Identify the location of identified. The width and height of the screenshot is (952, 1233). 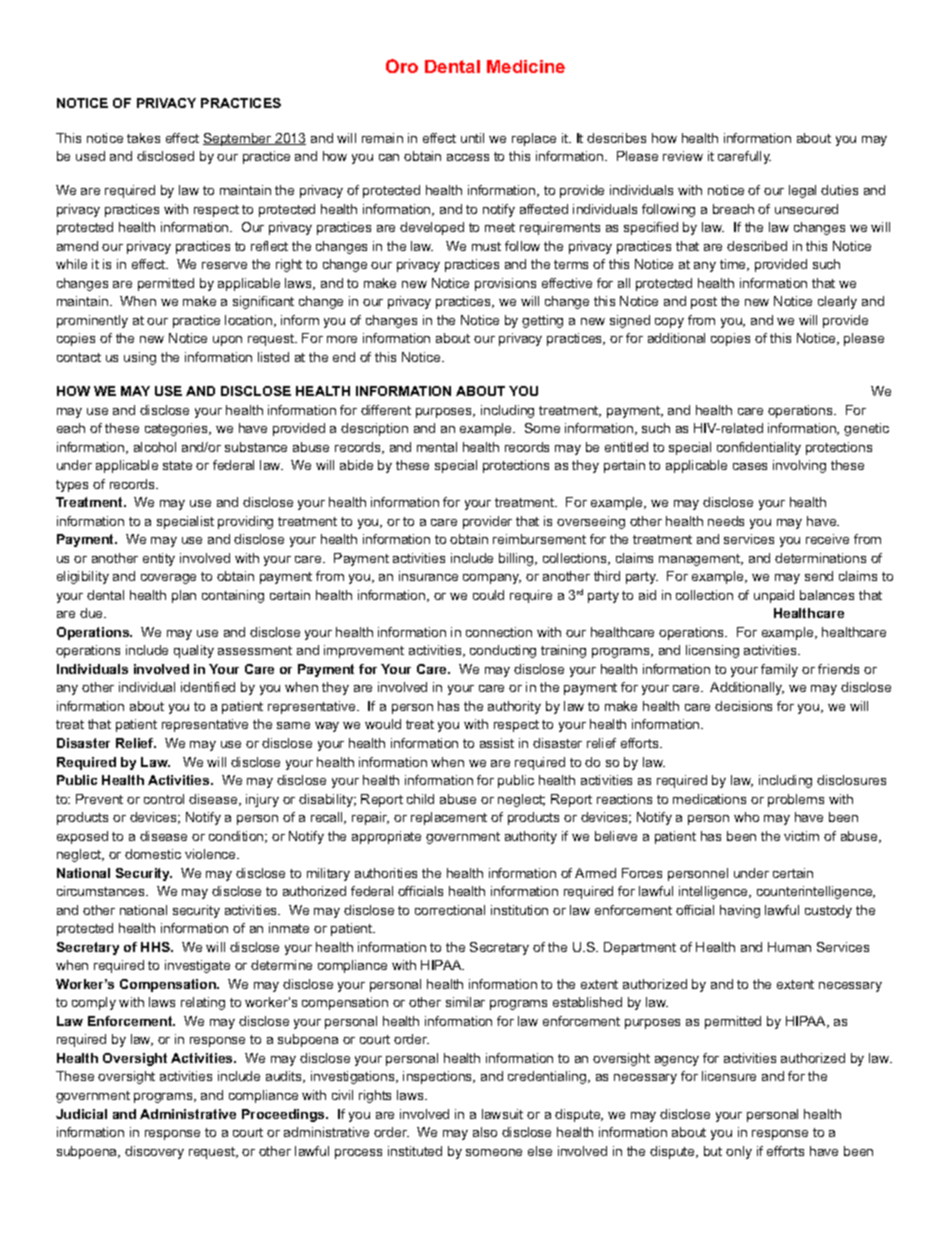
(208, 687).
